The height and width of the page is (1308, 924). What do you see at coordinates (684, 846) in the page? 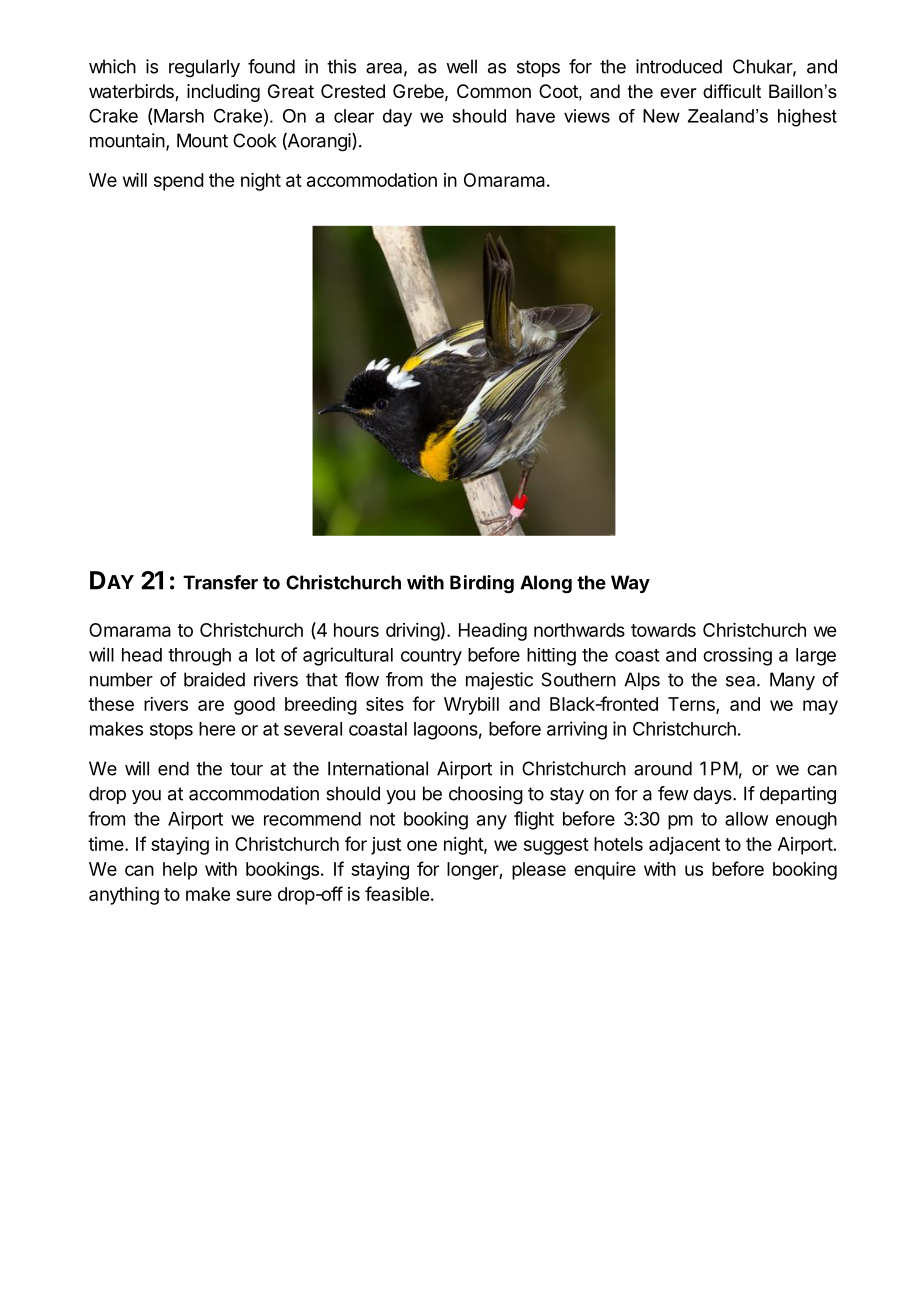
I see `adjacent` at bounding box center [684, 846].
